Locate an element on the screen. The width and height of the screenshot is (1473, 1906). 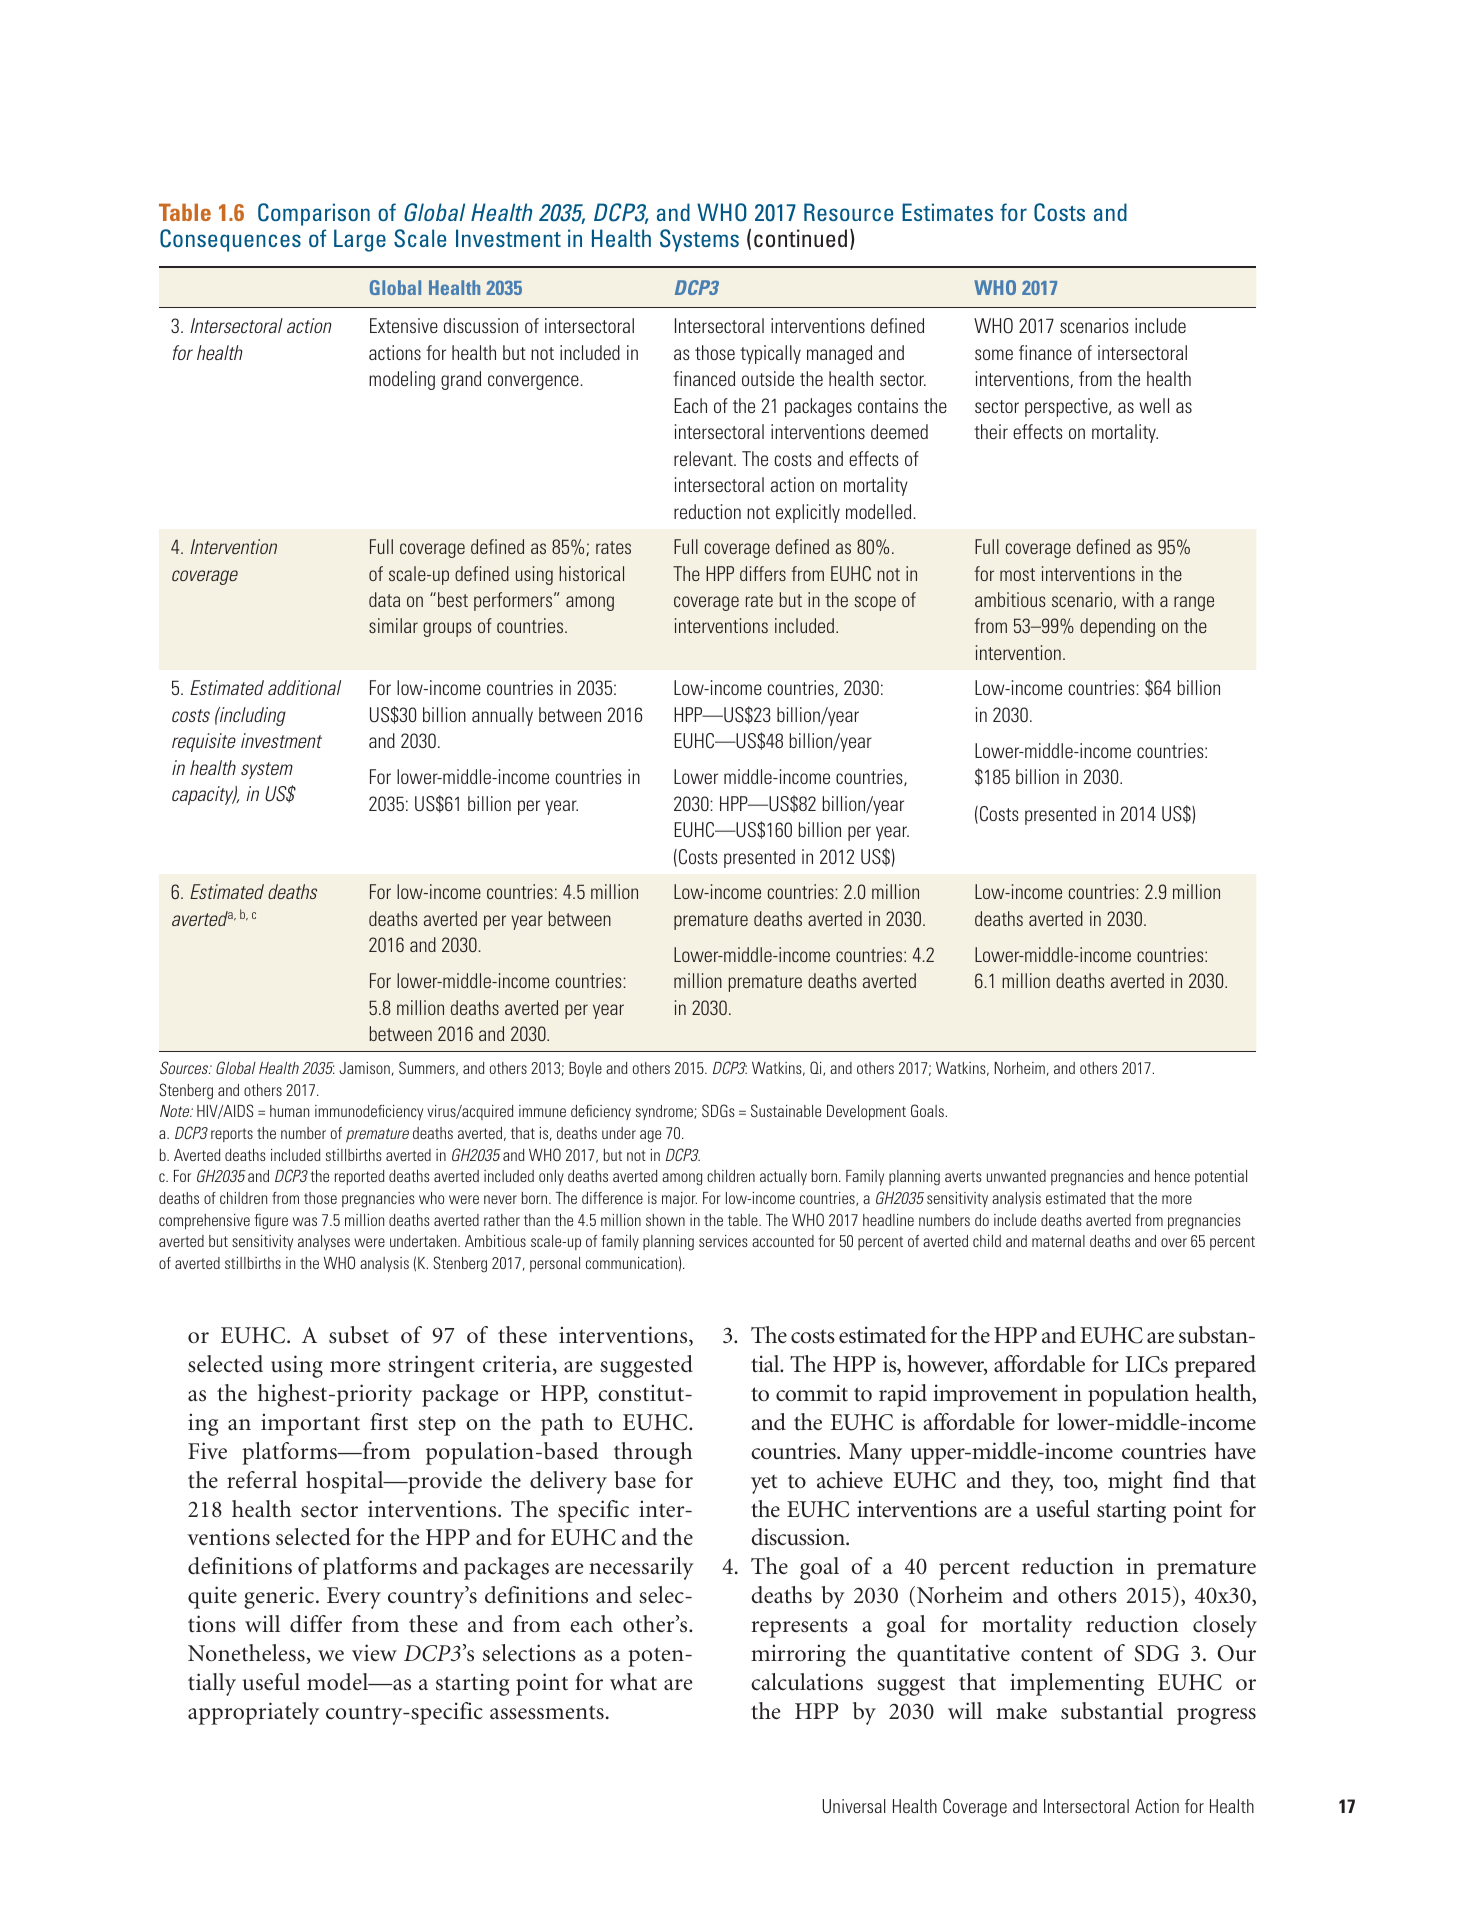
appropriately is located at coordinates (253, 1713).
